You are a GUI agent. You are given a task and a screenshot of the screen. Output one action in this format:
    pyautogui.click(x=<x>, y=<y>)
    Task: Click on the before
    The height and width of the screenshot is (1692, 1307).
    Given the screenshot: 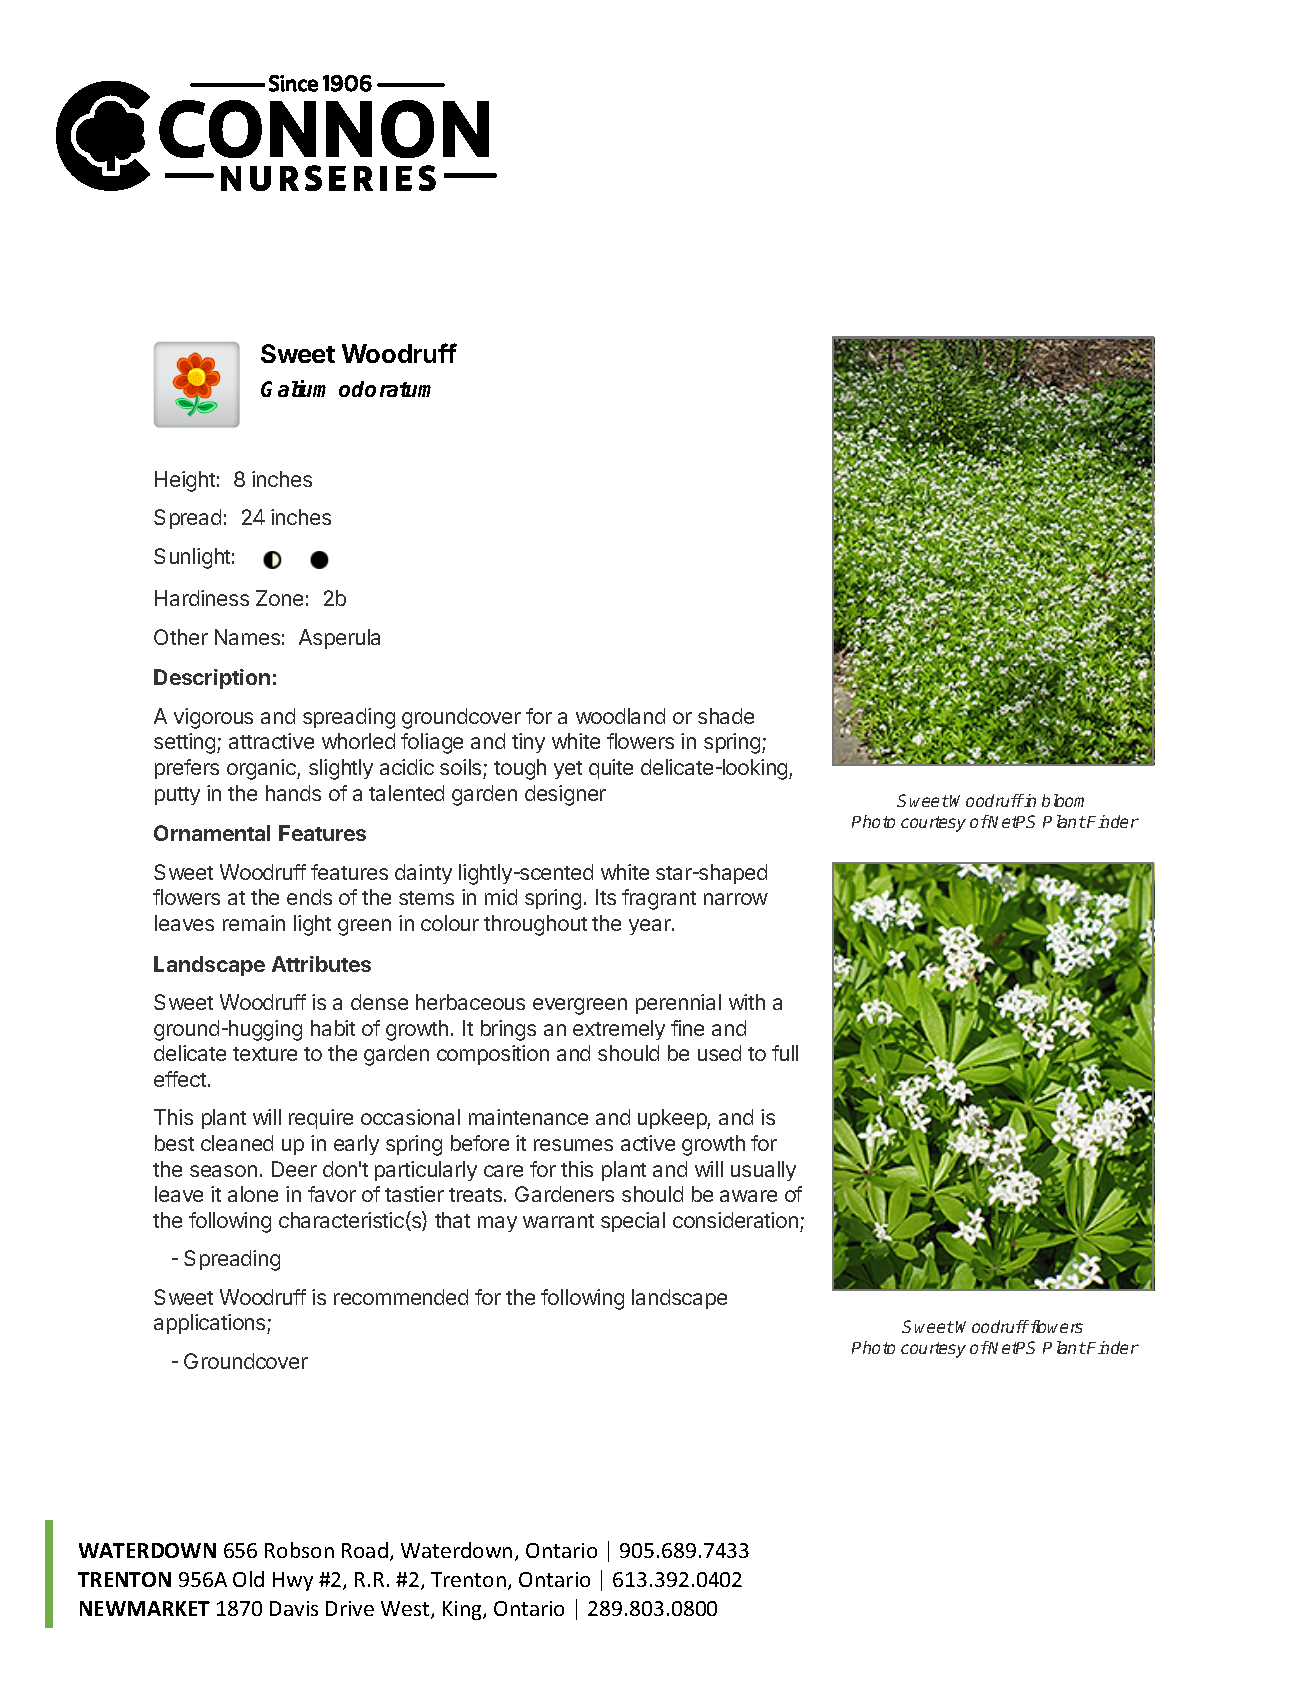 What is the action you would take?
    pyautogui.click(x=480, y=1143)
